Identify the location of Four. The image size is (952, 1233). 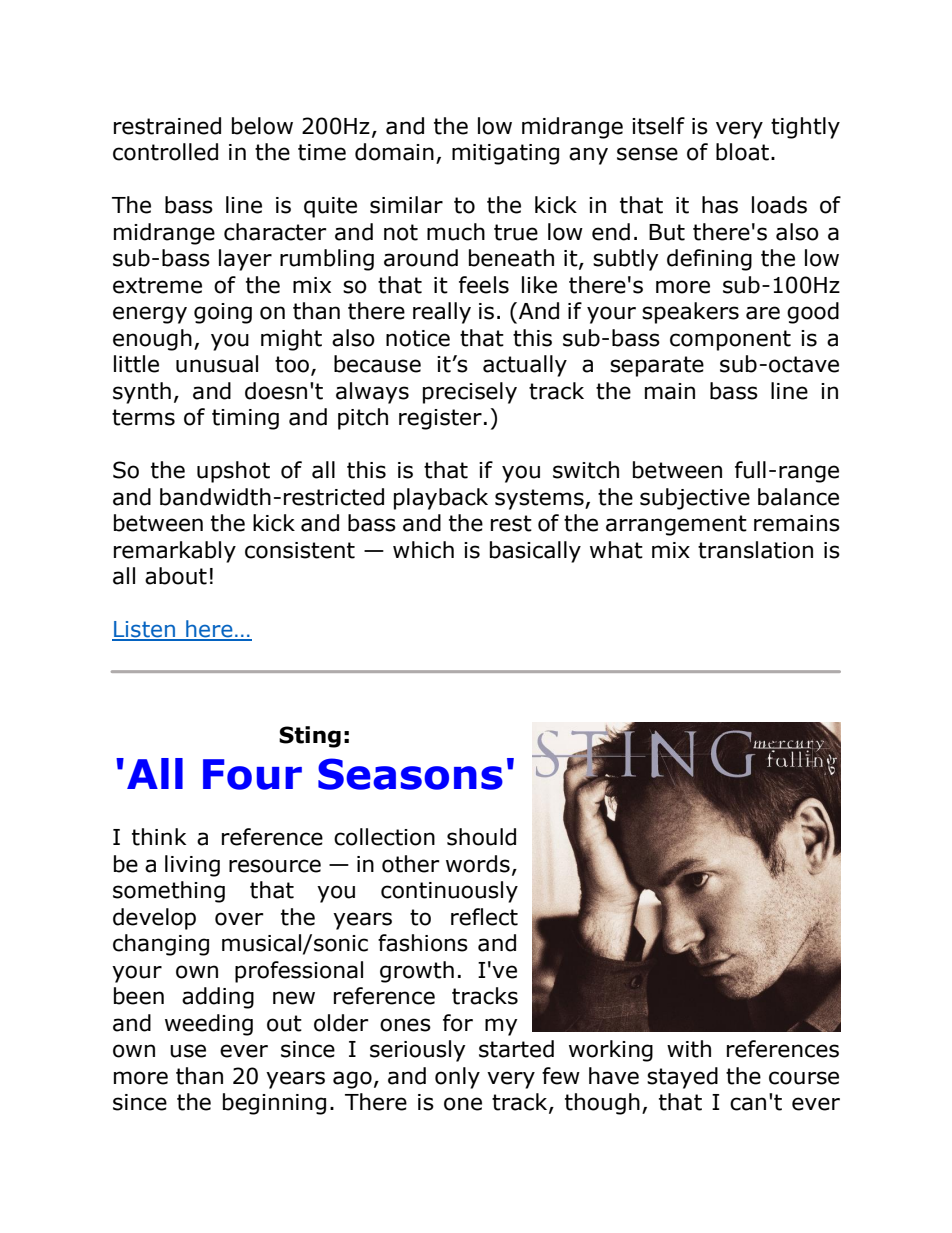
(252, 774).
